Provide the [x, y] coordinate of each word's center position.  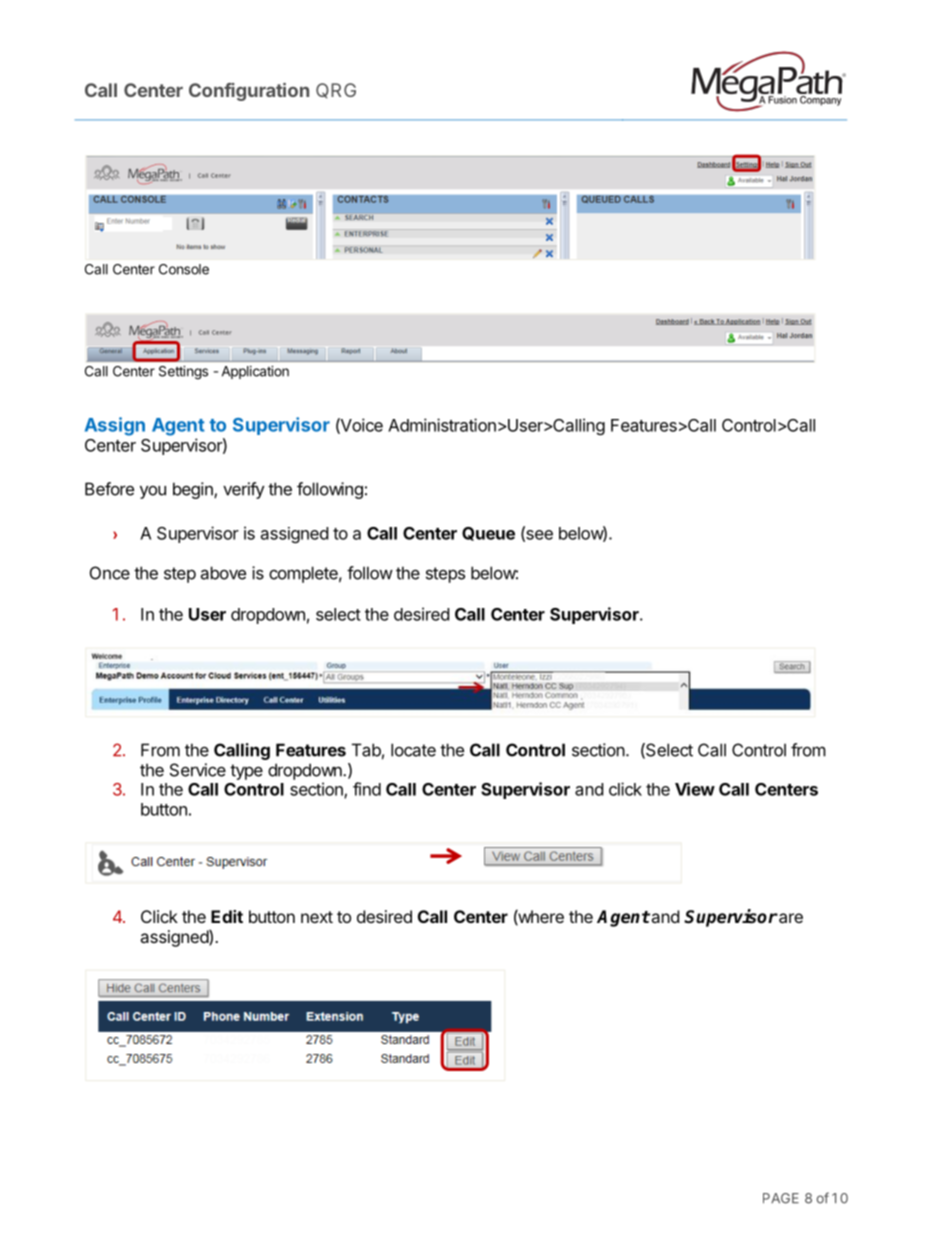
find [367, 789]
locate [413, 750]
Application [255, 372]
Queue [488, 534]
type [246, 772]
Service [198, 770]
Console [184, 269]
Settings [183, 373]
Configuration [249, 92]
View [695, 789]
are [790, 918]
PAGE [781, 1198]
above [223, 573]
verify [244, 490]
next [317, 917]
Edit [227, 916]
